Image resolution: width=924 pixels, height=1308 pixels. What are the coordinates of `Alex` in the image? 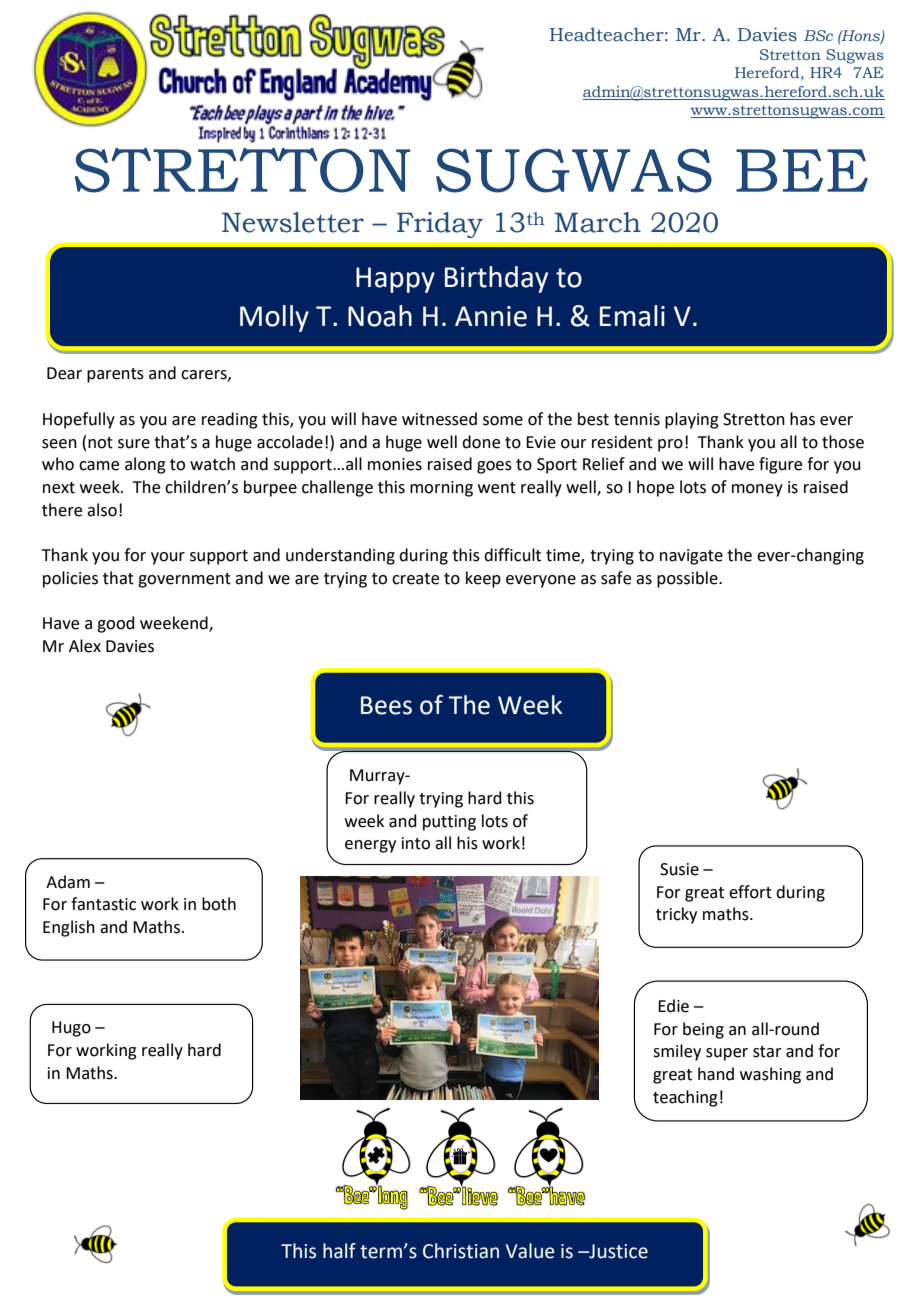 It's located at (85, 646).
